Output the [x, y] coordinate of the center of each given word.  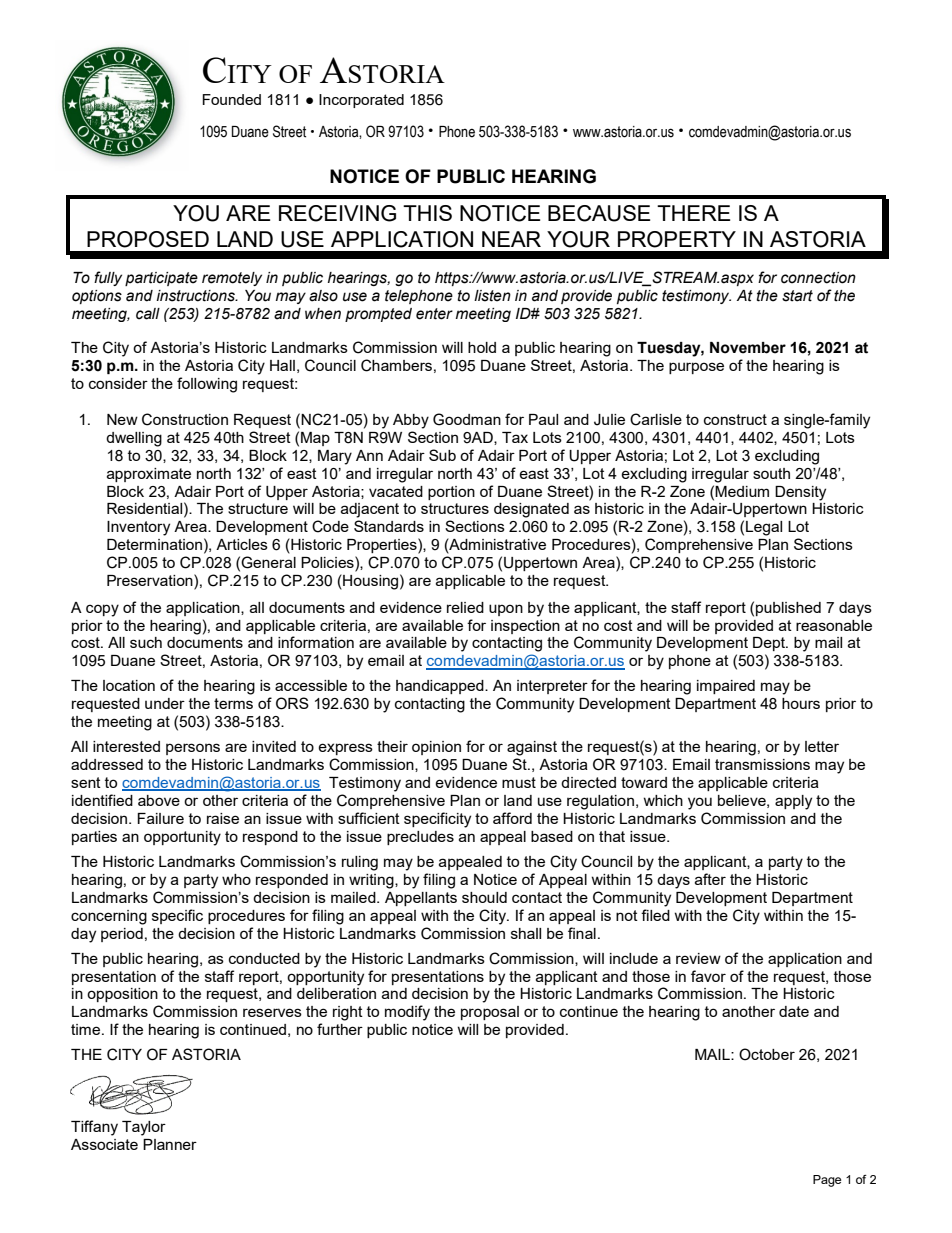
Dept [770, 644]
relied [465, 607]
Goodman [467, 419]
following [207, 385]
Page [827, 1181]
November [748, 348]
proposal [490, 1013]
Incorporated [361, 101]
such [146, 642]
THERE [693, 213]
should [484, 897]
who [236, 879]
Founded [231, 99]
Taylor [144, 1128]
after [710, 879]
